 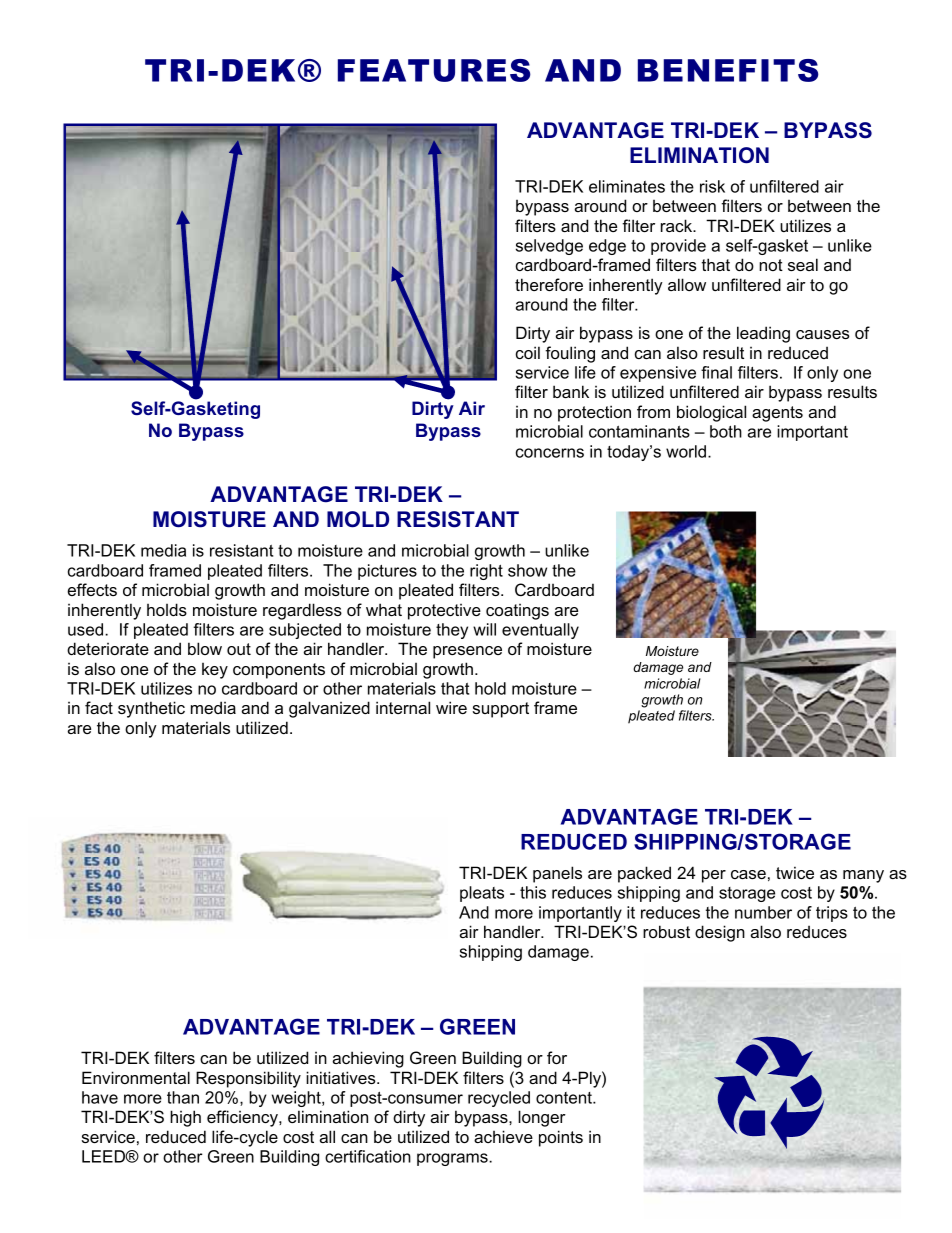 What do you see at coordinates (136, 1077) in the screenshot?
I see `Environmental` at bounding box center [136, 1077].
